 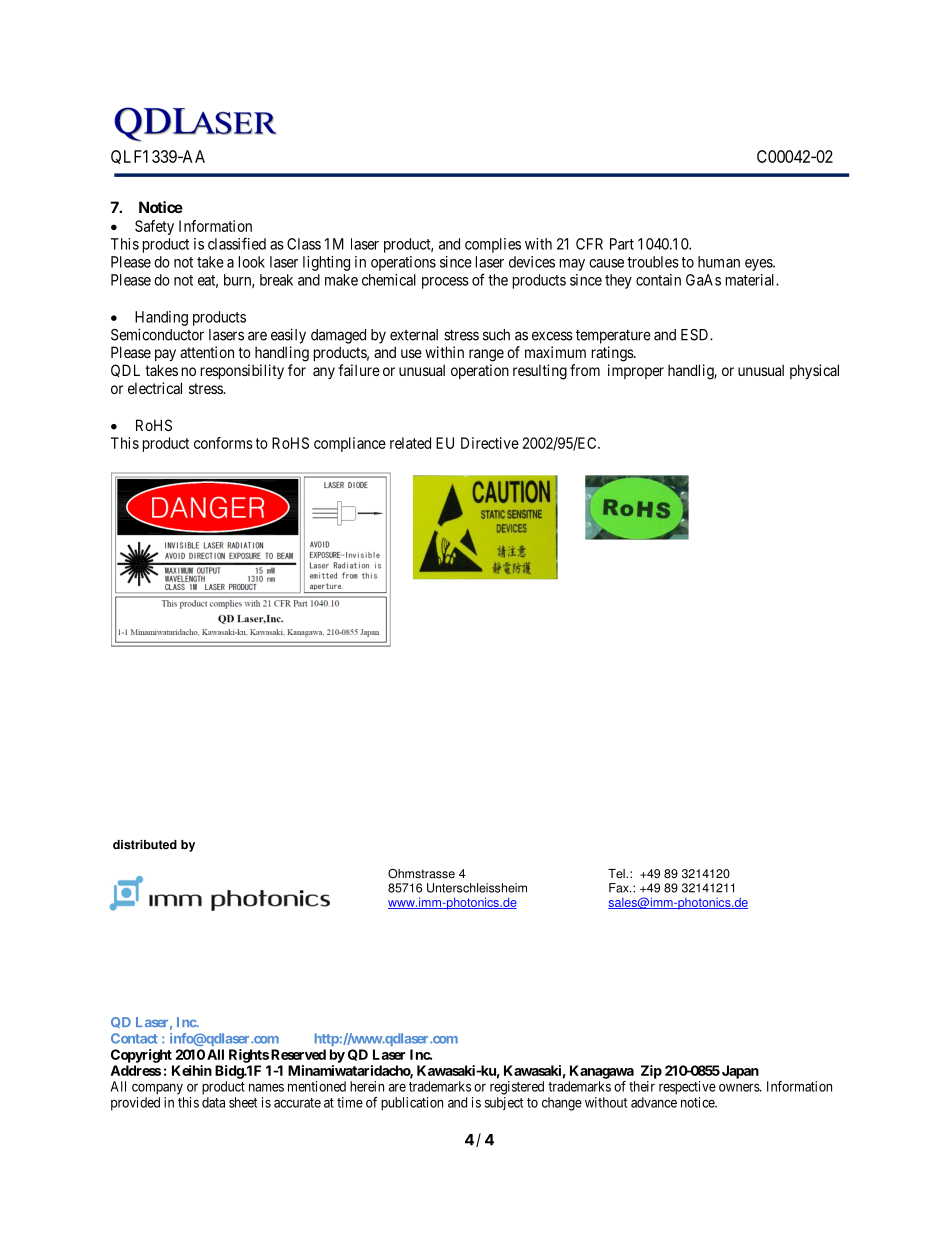 I want to click on human, so click(x=719, y=262).
